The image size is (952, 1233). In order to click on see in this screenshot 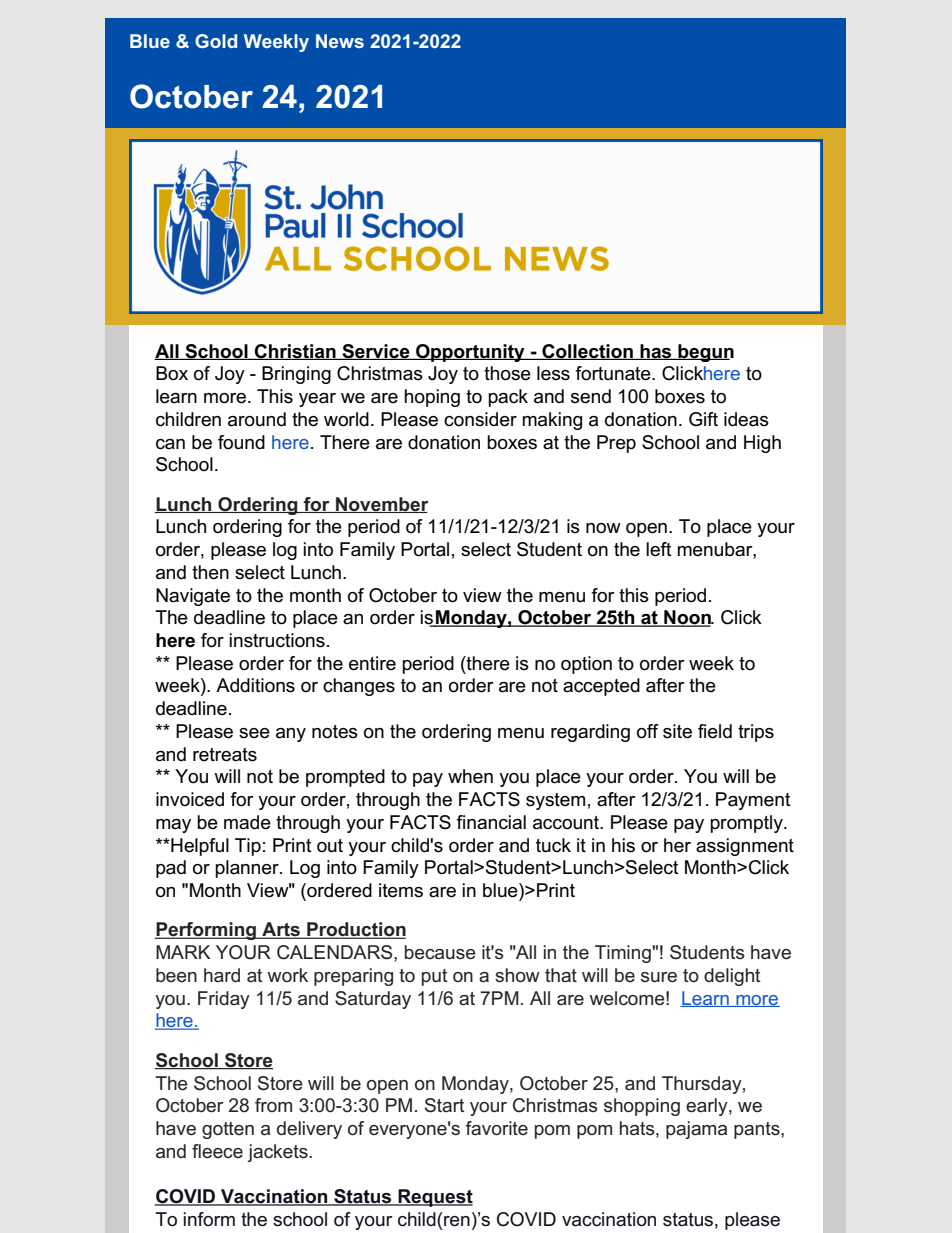, I will do `click(254, 733)`.
